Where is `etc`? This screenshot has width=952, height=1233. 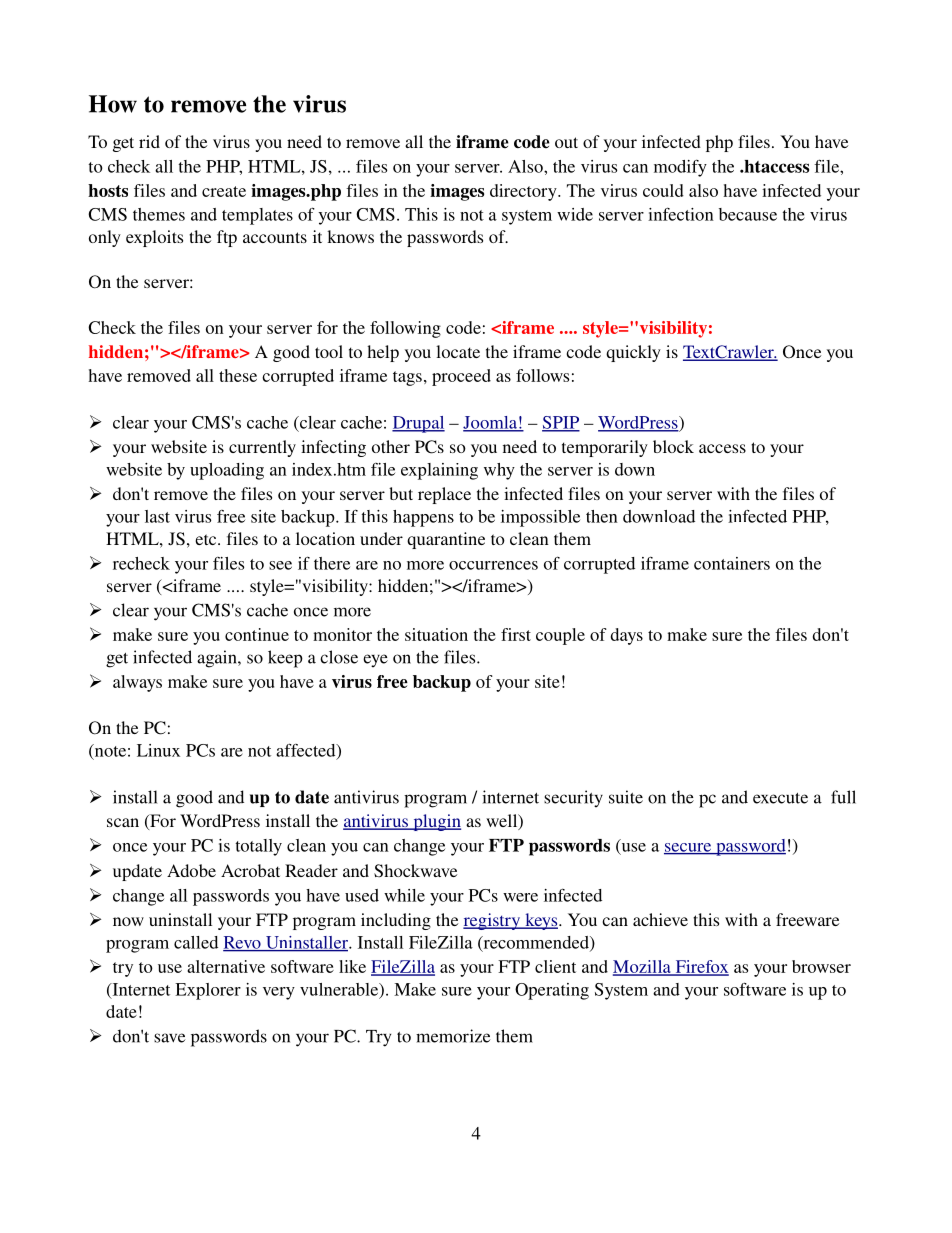
etc is located at coordinates (207, 539).
